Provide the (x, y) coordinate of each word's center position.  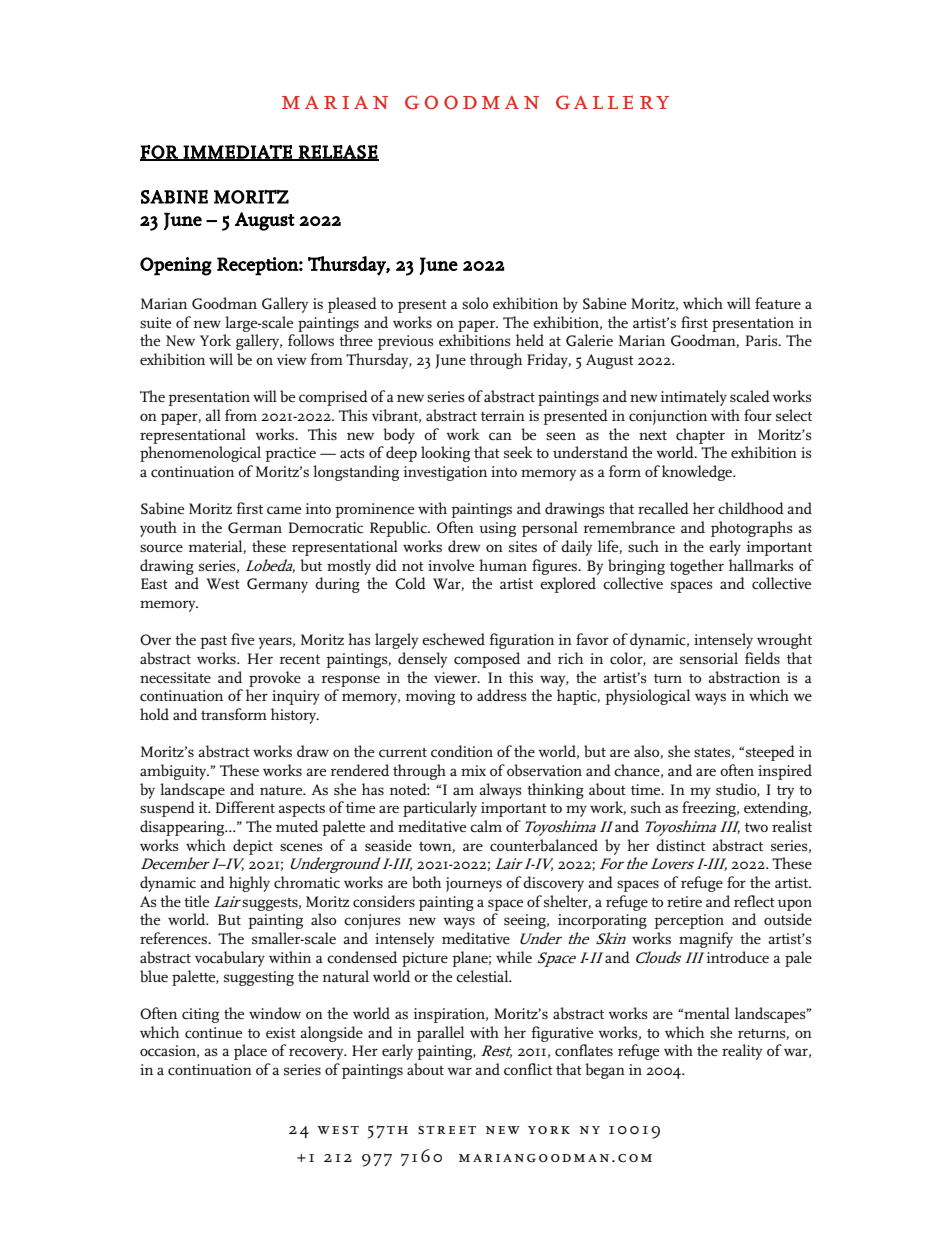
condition (462, 751)
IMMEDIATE (238, 153)
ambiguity (174, 772)
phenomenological (200, 454)
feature (778, 303)
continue (213, 1033)
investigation (445, 473)
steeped (770, 753)
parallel (440, 1034)
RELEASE (338, 153)
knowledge (698, 473)
